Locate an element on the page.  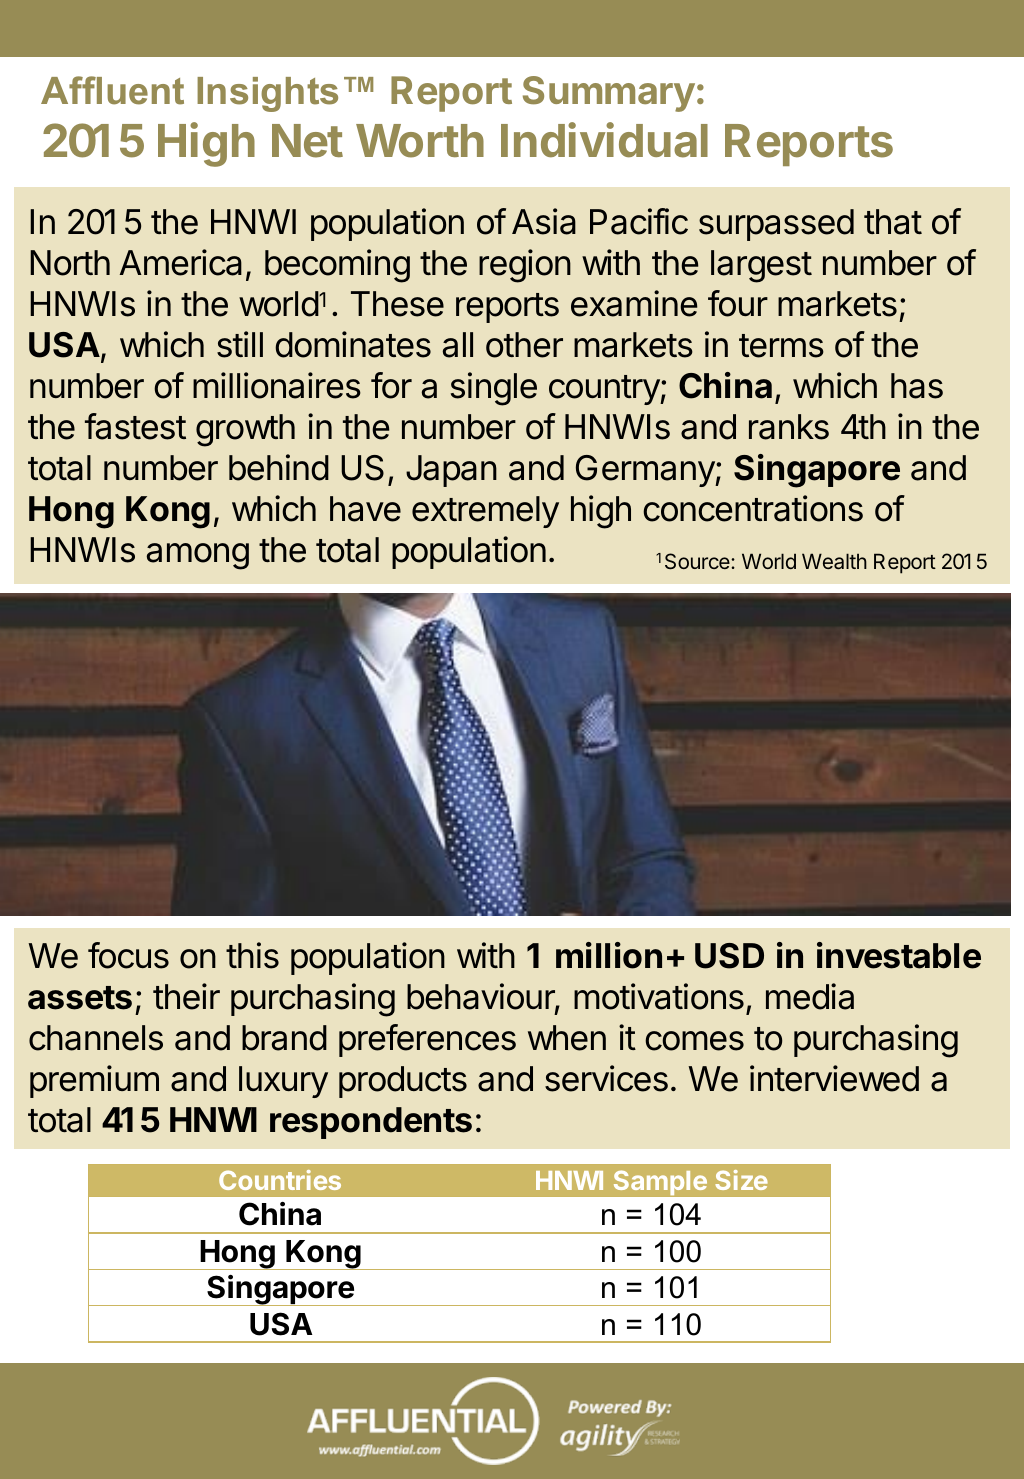
surpassed is located at coordinates (776, 225).
